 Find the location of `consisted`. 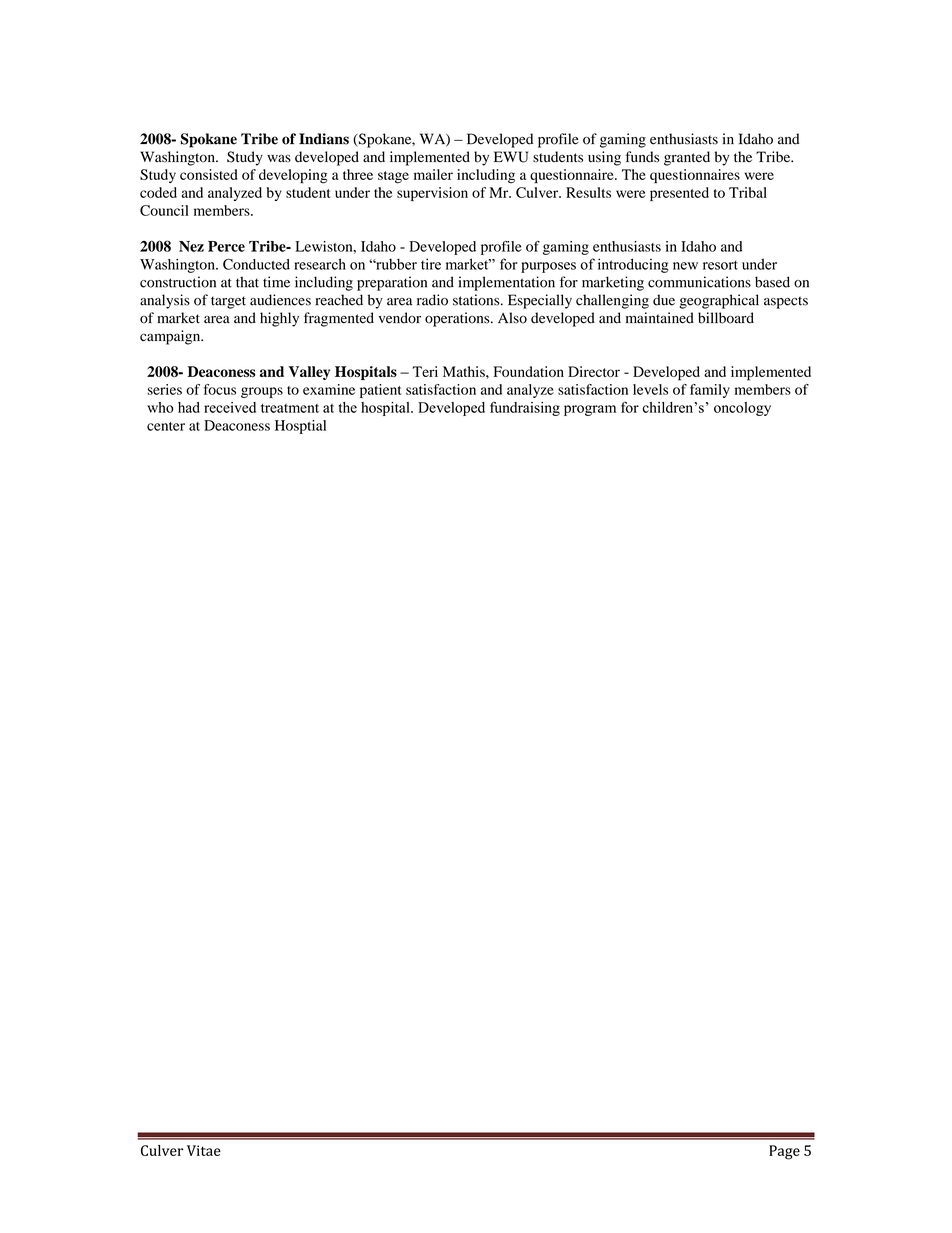

consisted is located at coordinates (208, 174).
